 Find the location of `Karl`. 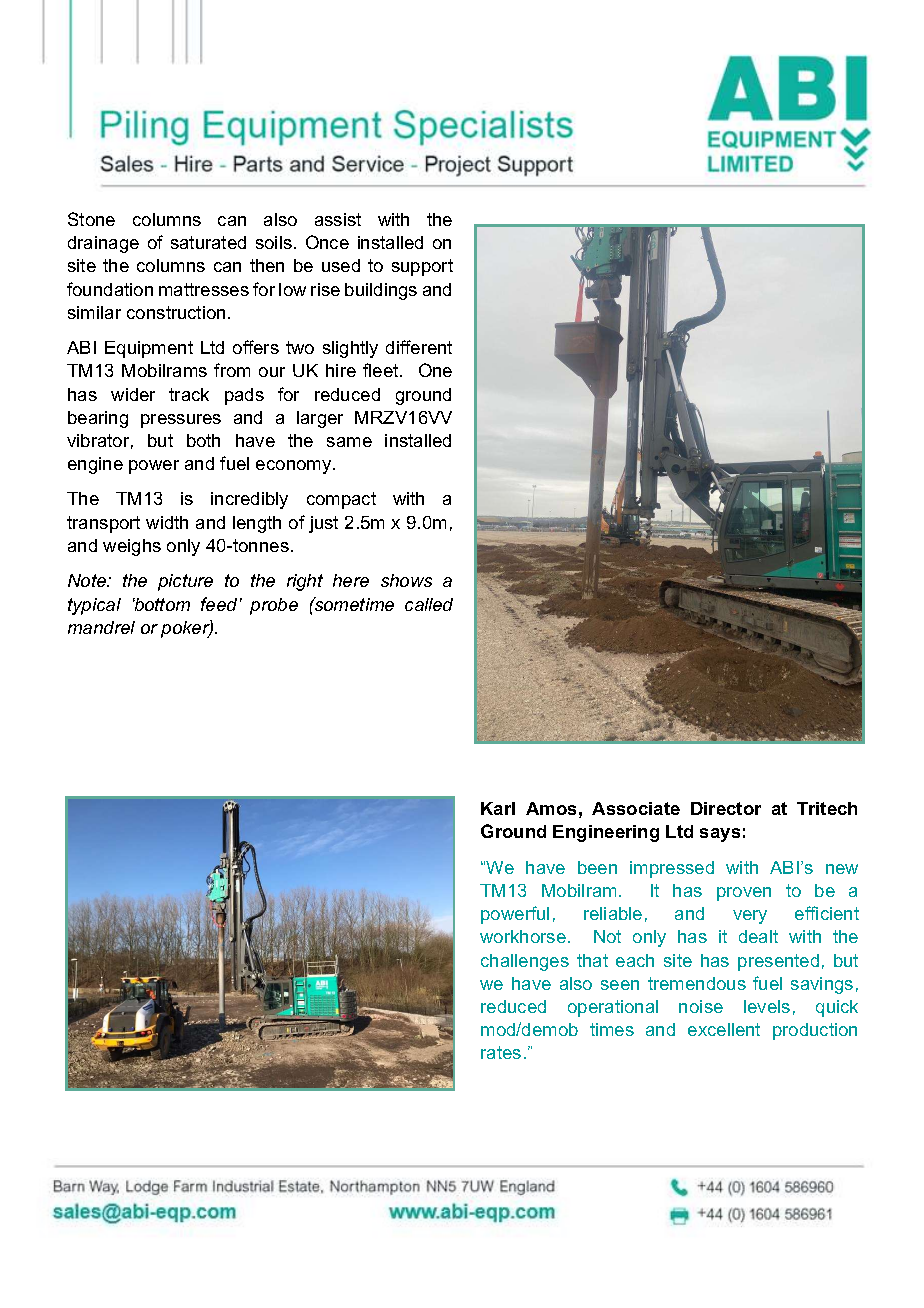

Karl is located at coordinates (498, 808).
